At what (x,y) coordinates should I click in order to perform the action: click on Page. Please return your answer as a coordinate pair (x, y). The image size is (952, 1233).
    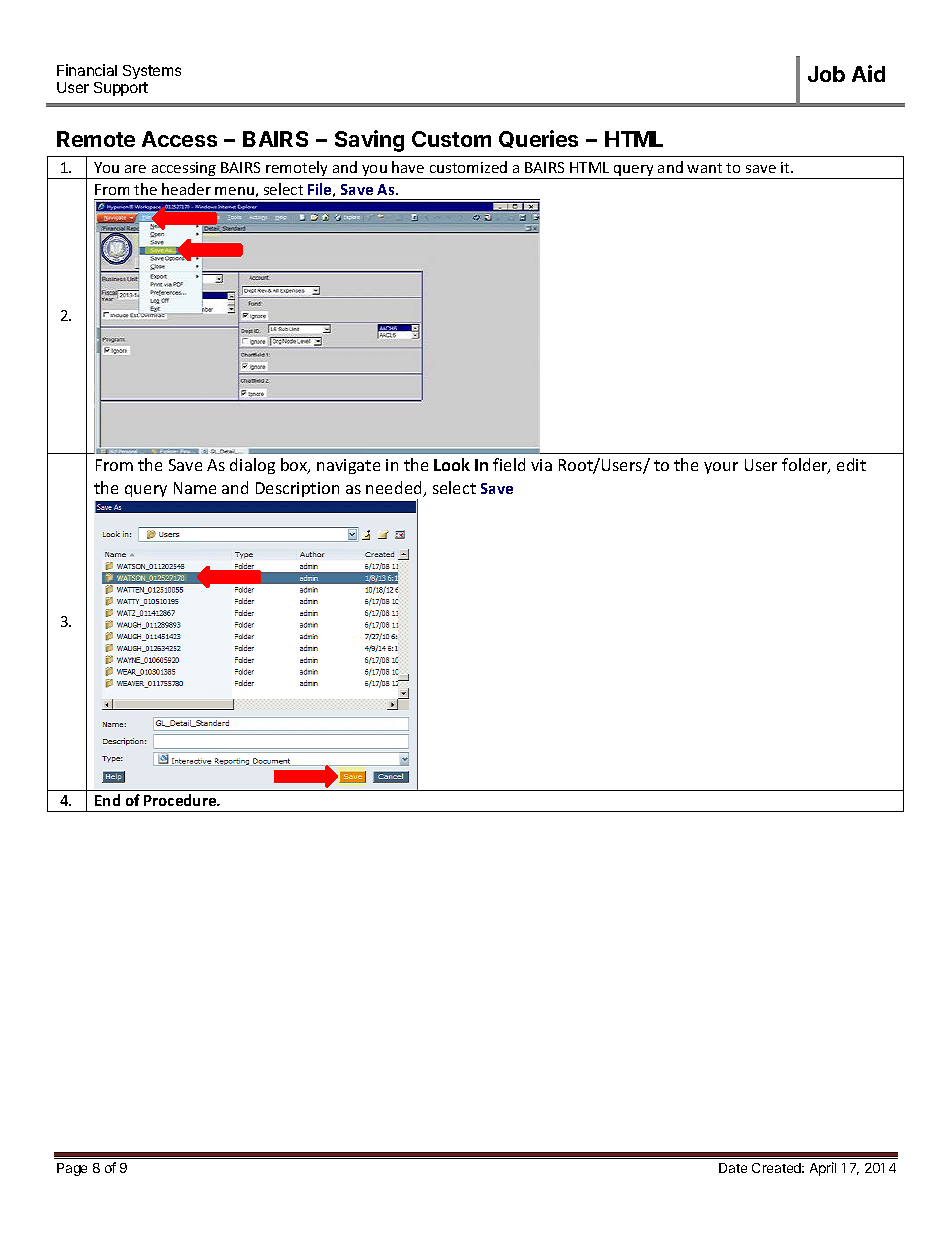
    Looking at the image, I should click on (72, 1169).
